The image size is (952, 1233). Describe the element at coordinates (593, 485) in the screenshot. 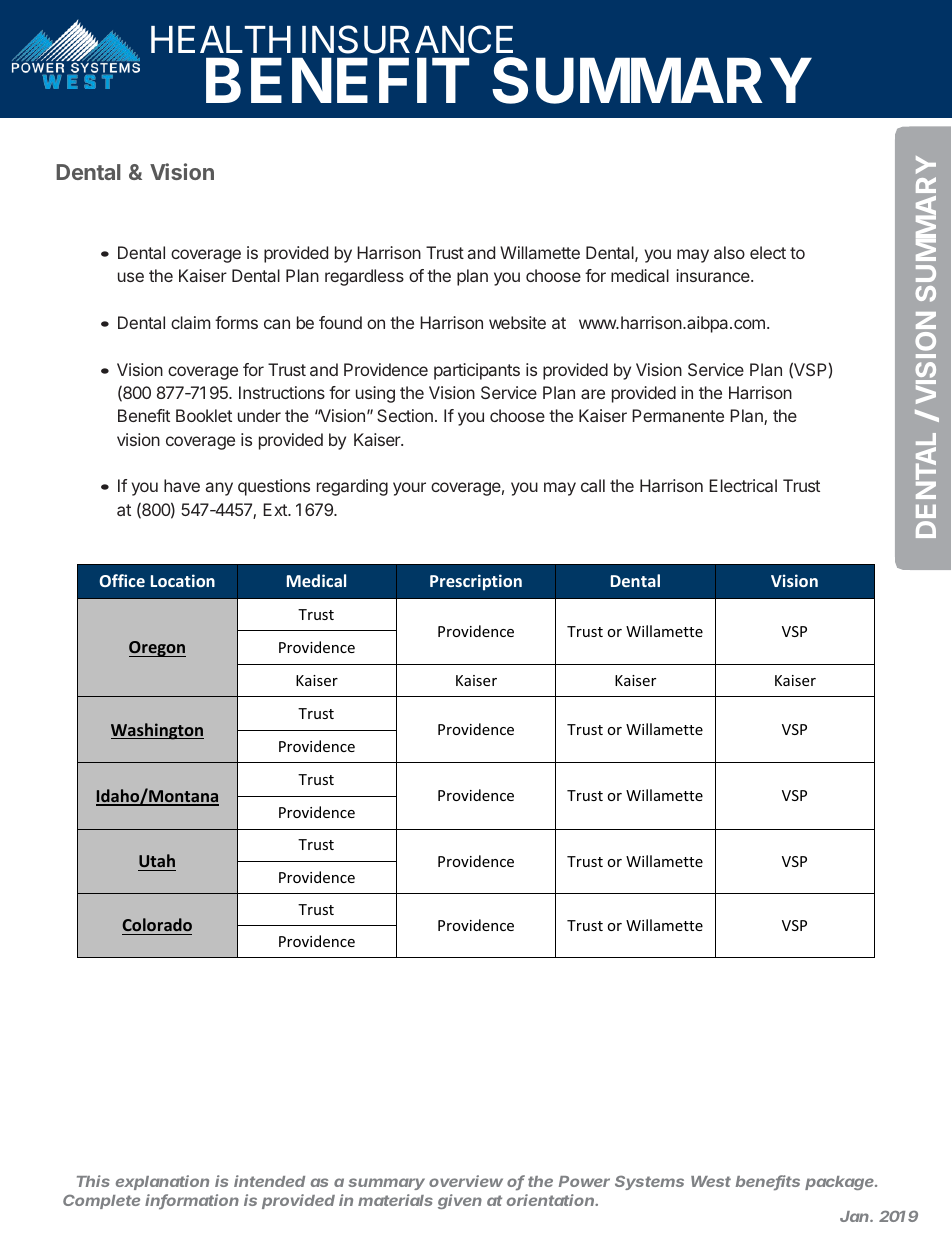

I see `call` at that location.
